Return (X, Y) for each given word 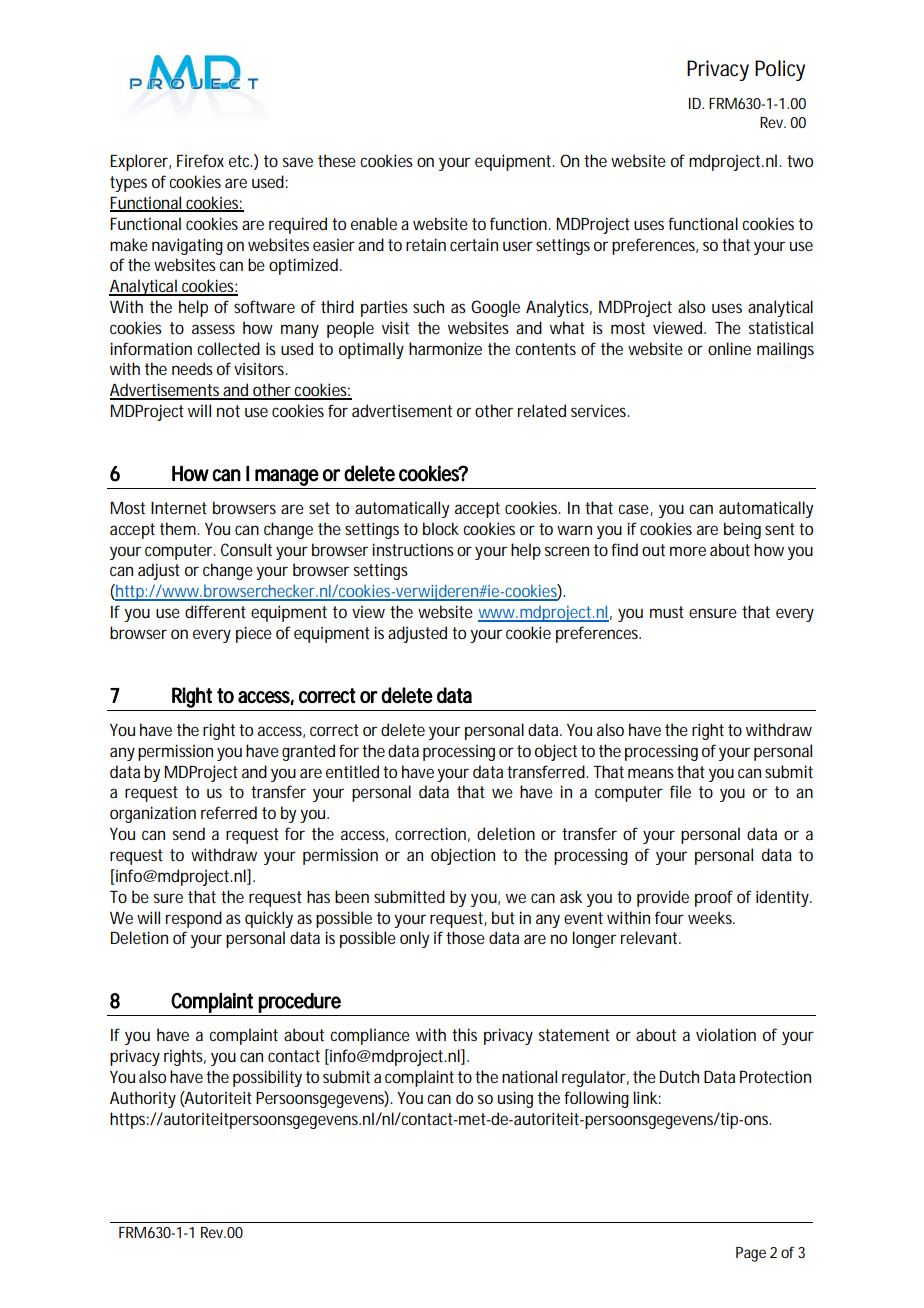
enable (376, 223)
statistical (781, 327)
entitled (355, 771)
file (680, 791)
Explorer (140, 162)
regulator (595, 1078)
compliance (370, 1036)
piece (254, 634)
